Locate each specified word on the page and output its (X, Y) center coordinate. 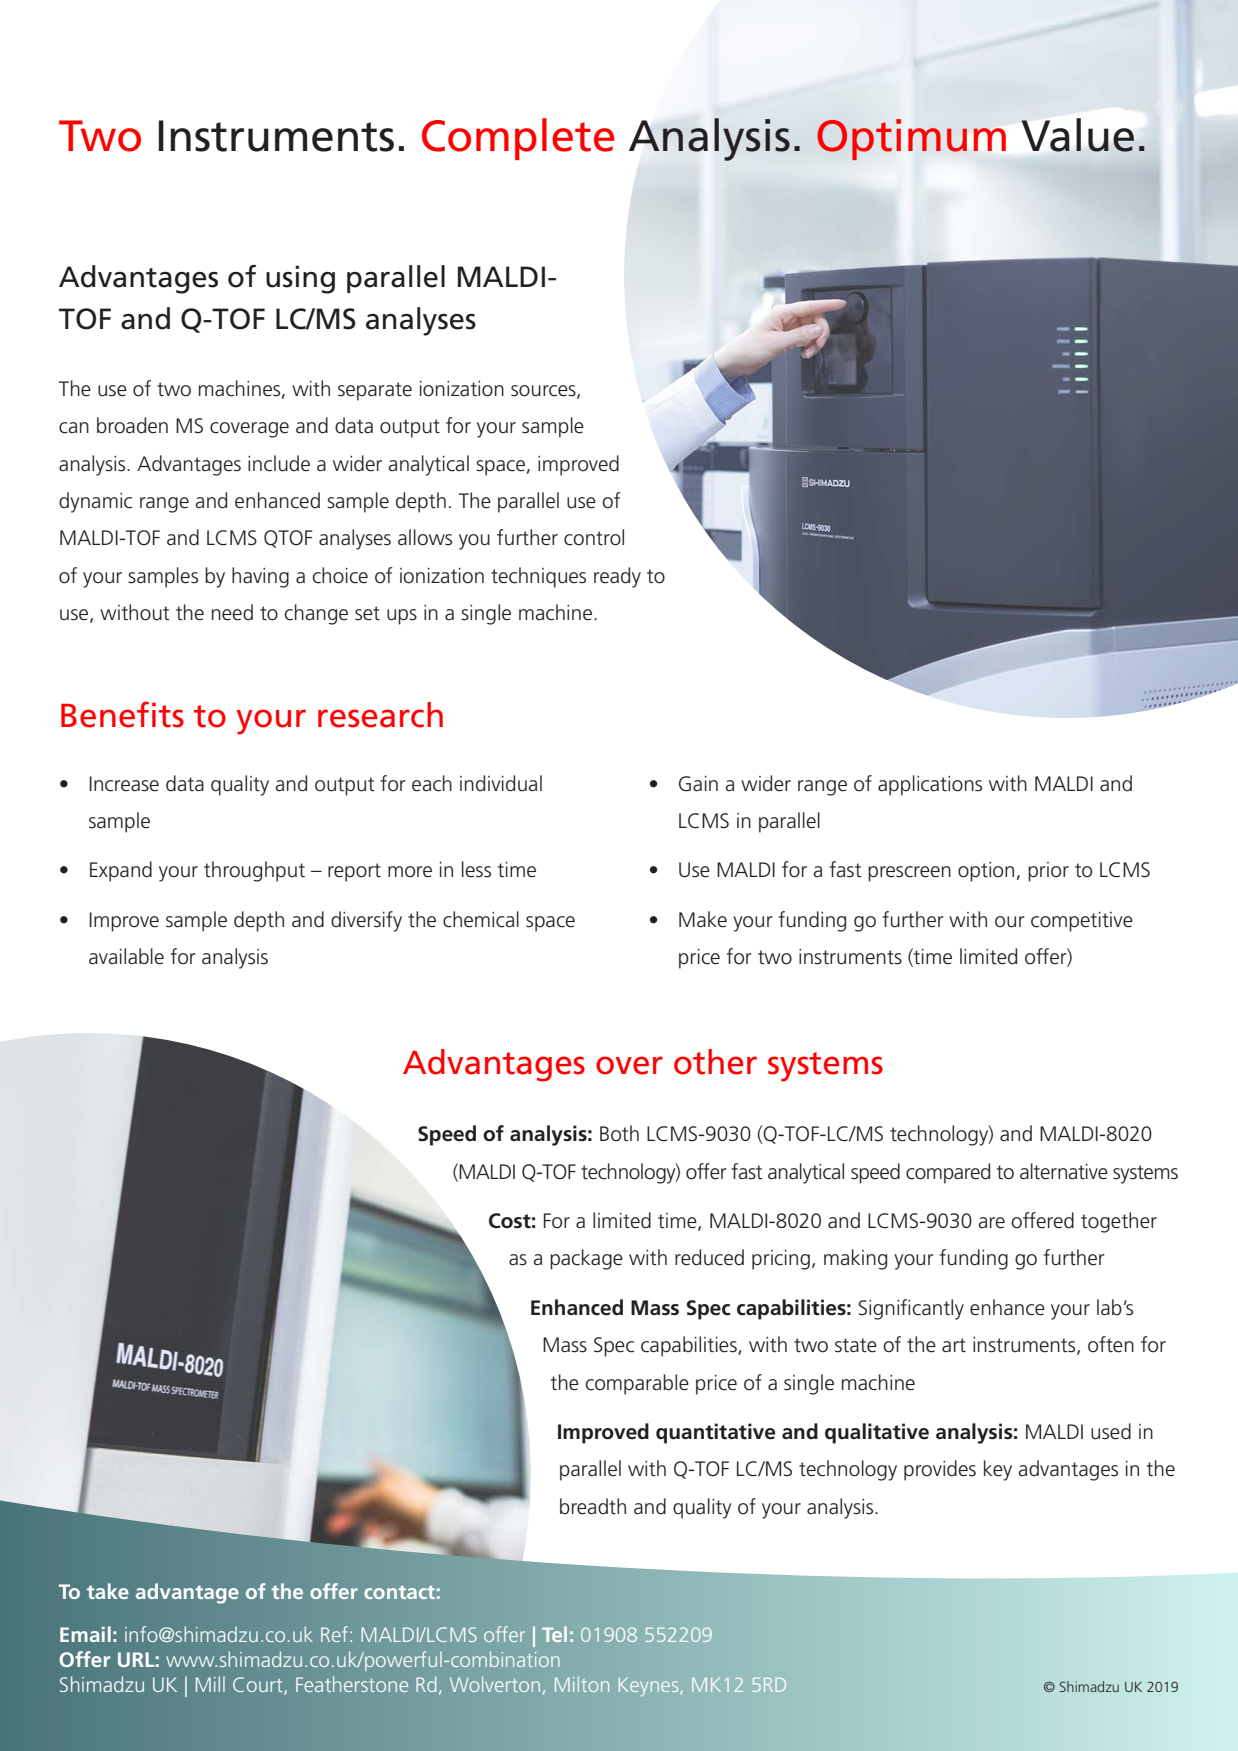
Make (703, 919)
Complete (518, 139)
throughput (254, 871)
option (986, 872)
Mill (210, 1684)
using (300, 279)
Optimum (911, 139)
